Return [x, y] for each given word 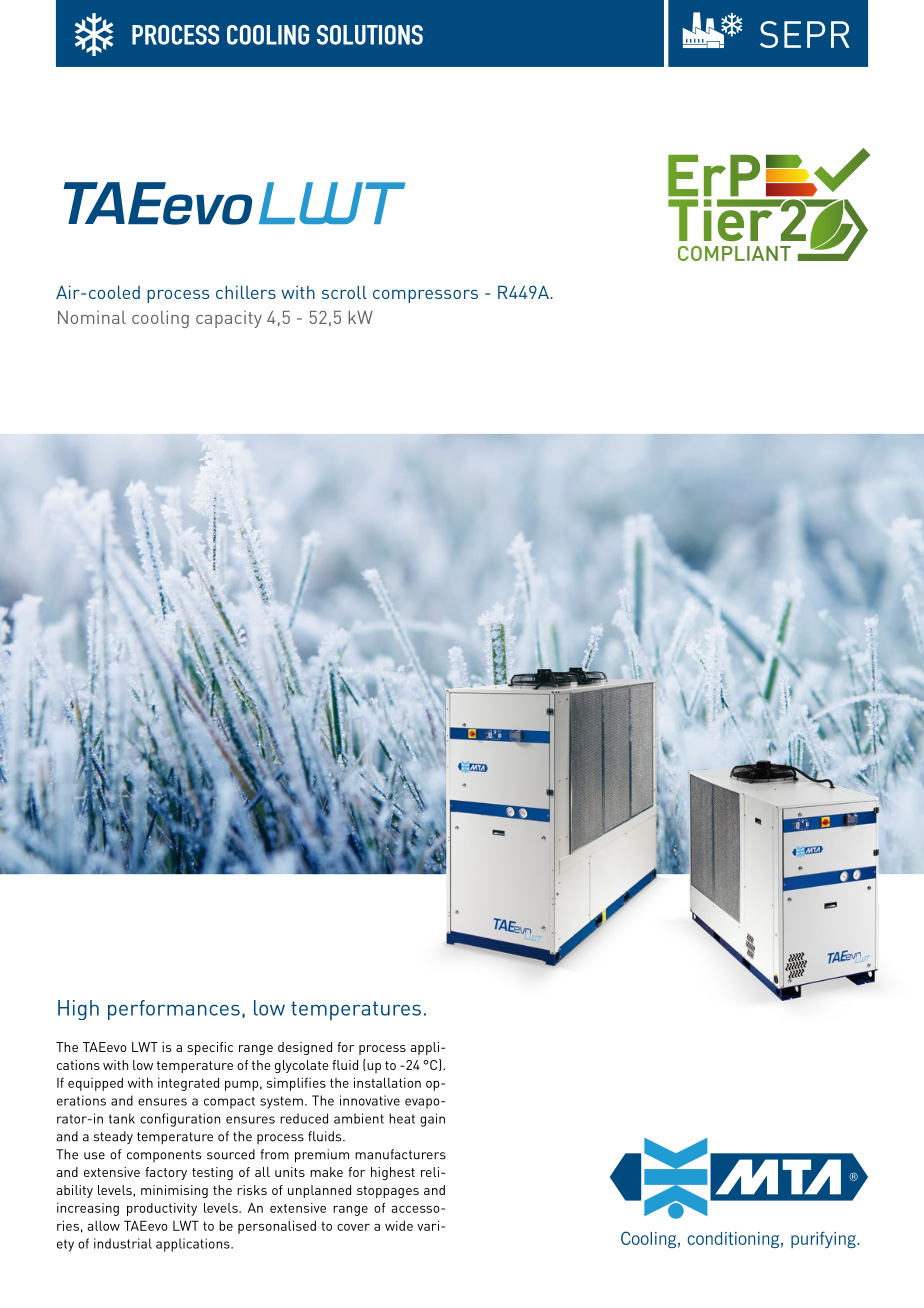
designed [305, 1048]
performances [174, 1010]
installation [387, 1082]
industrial [123, 1243]
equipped [95, 1084]
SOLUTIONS [370, 35]
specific [210, 1048]
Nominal [92, 317]
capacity [229, 319]
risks [252, 1190]
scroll [344, 292]
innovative [370, 1100]
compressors [425, 296]
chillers [246, 292]
